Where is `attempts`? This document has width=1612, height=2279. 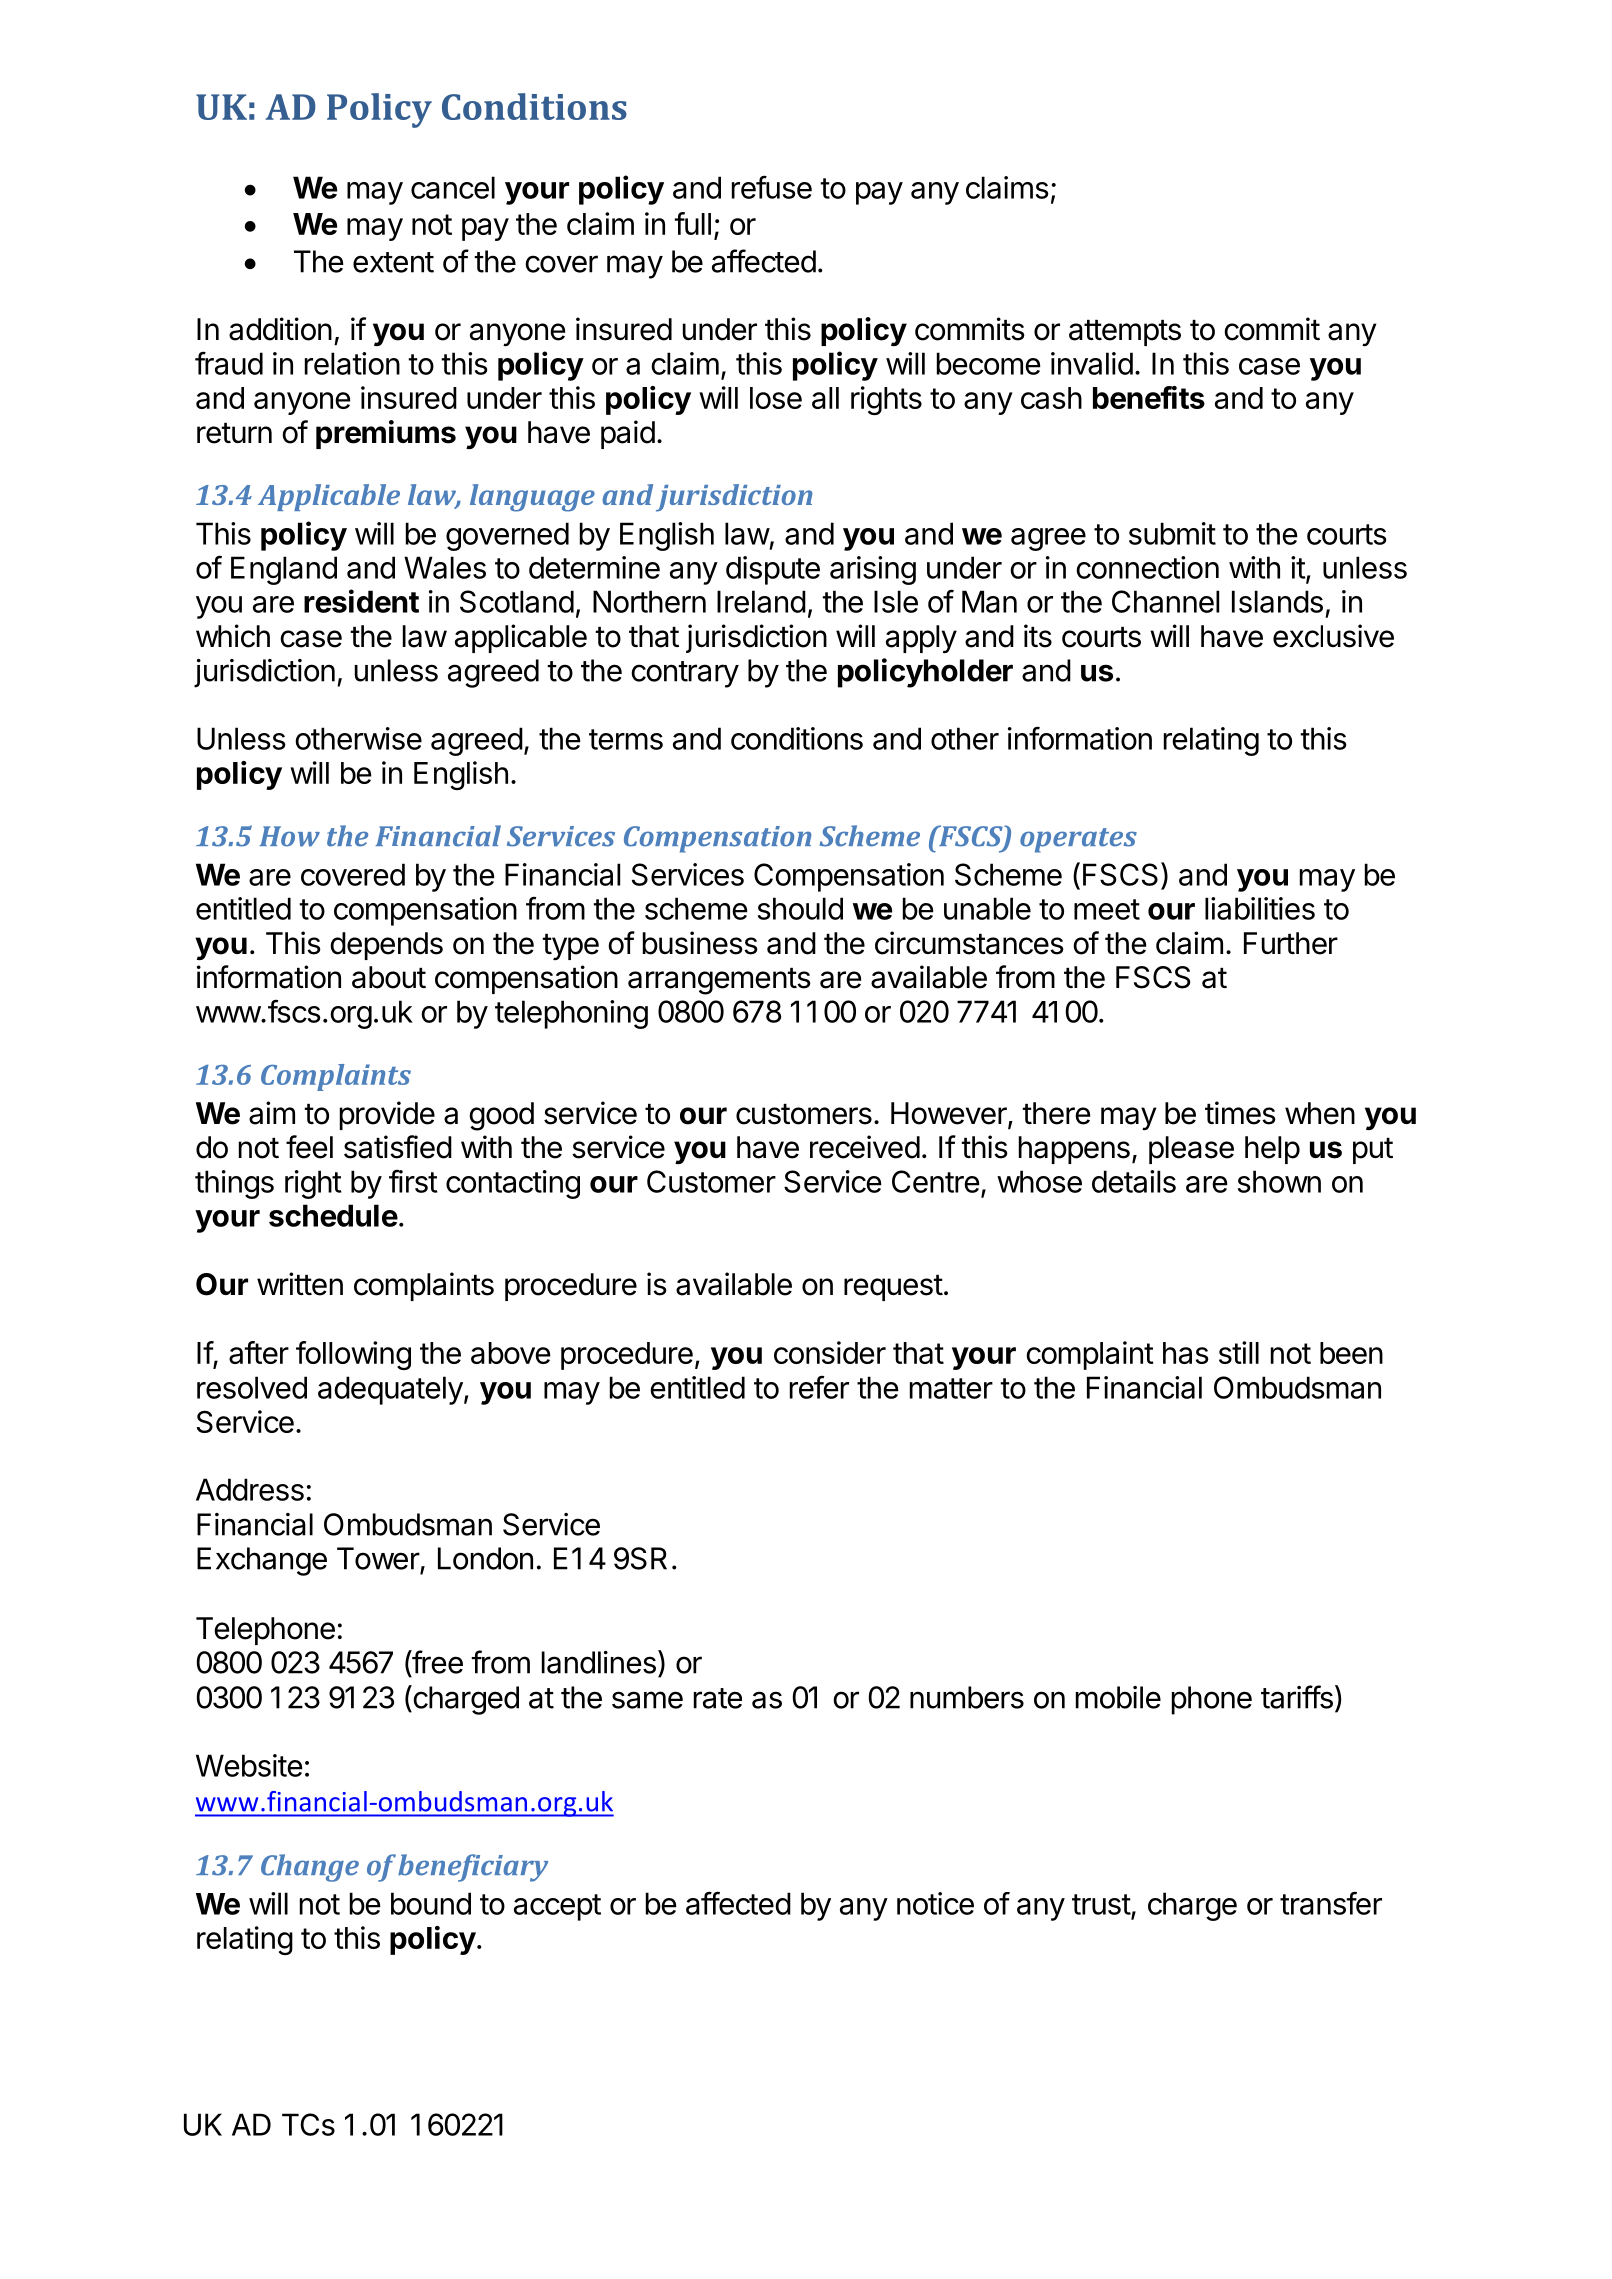
attempts is located at coordinates (1125, 333).
